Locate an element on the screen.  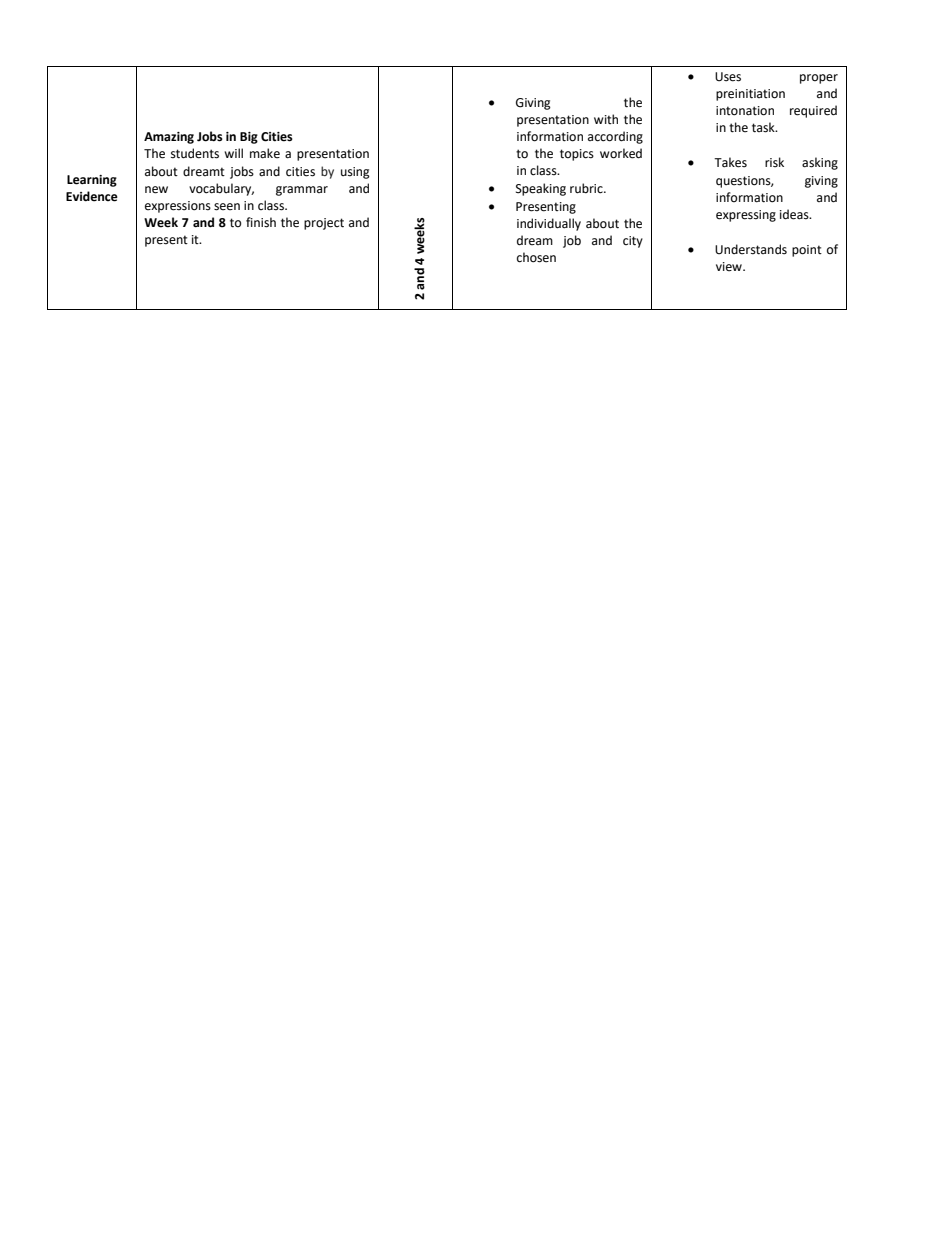
Learning is located at coordinates (92, 181).
